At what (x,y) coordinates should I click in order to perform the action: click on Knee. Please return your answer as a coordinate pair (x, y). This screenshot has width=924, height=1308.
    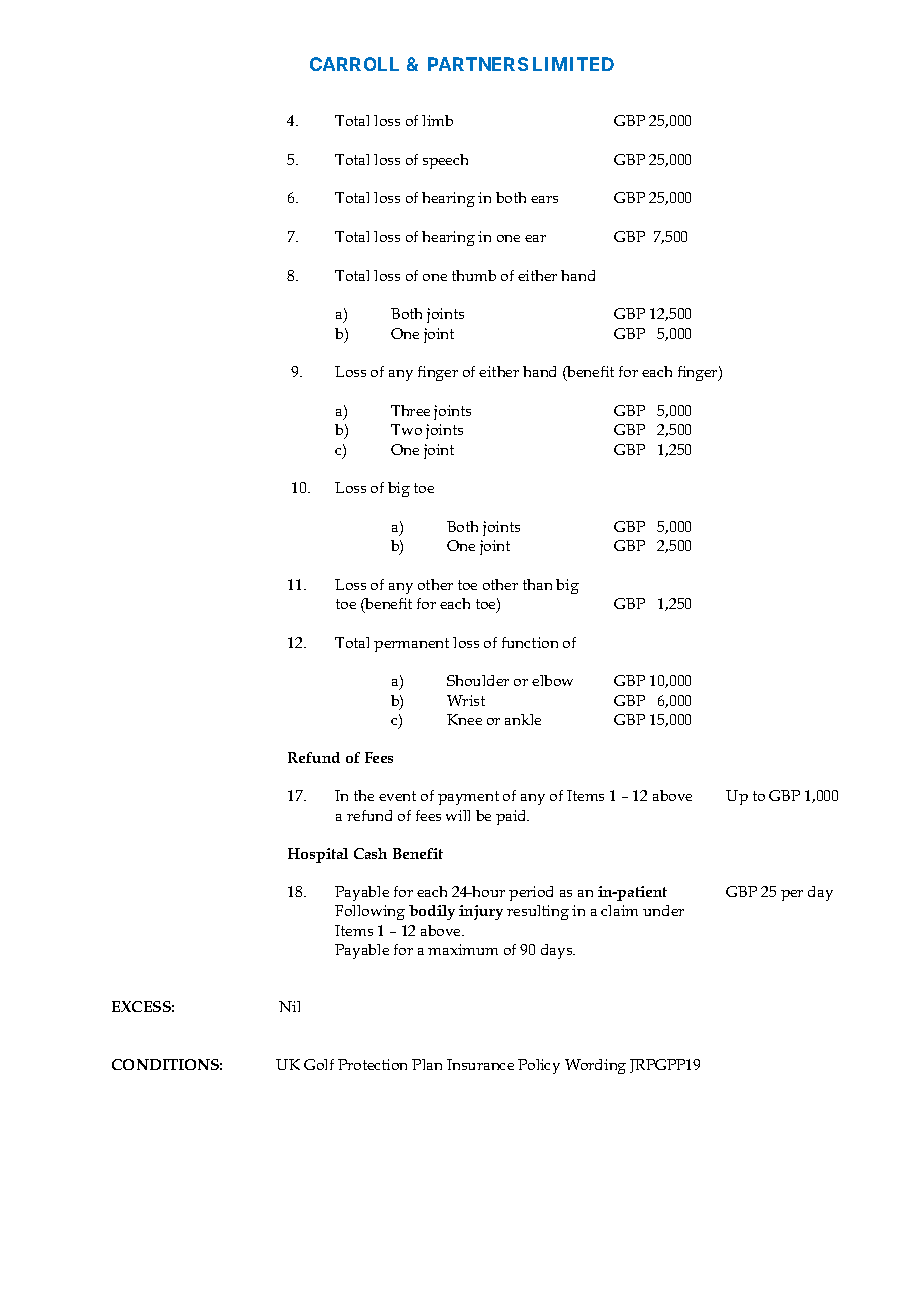
    Looking at the image, I should click on (464, 719).
